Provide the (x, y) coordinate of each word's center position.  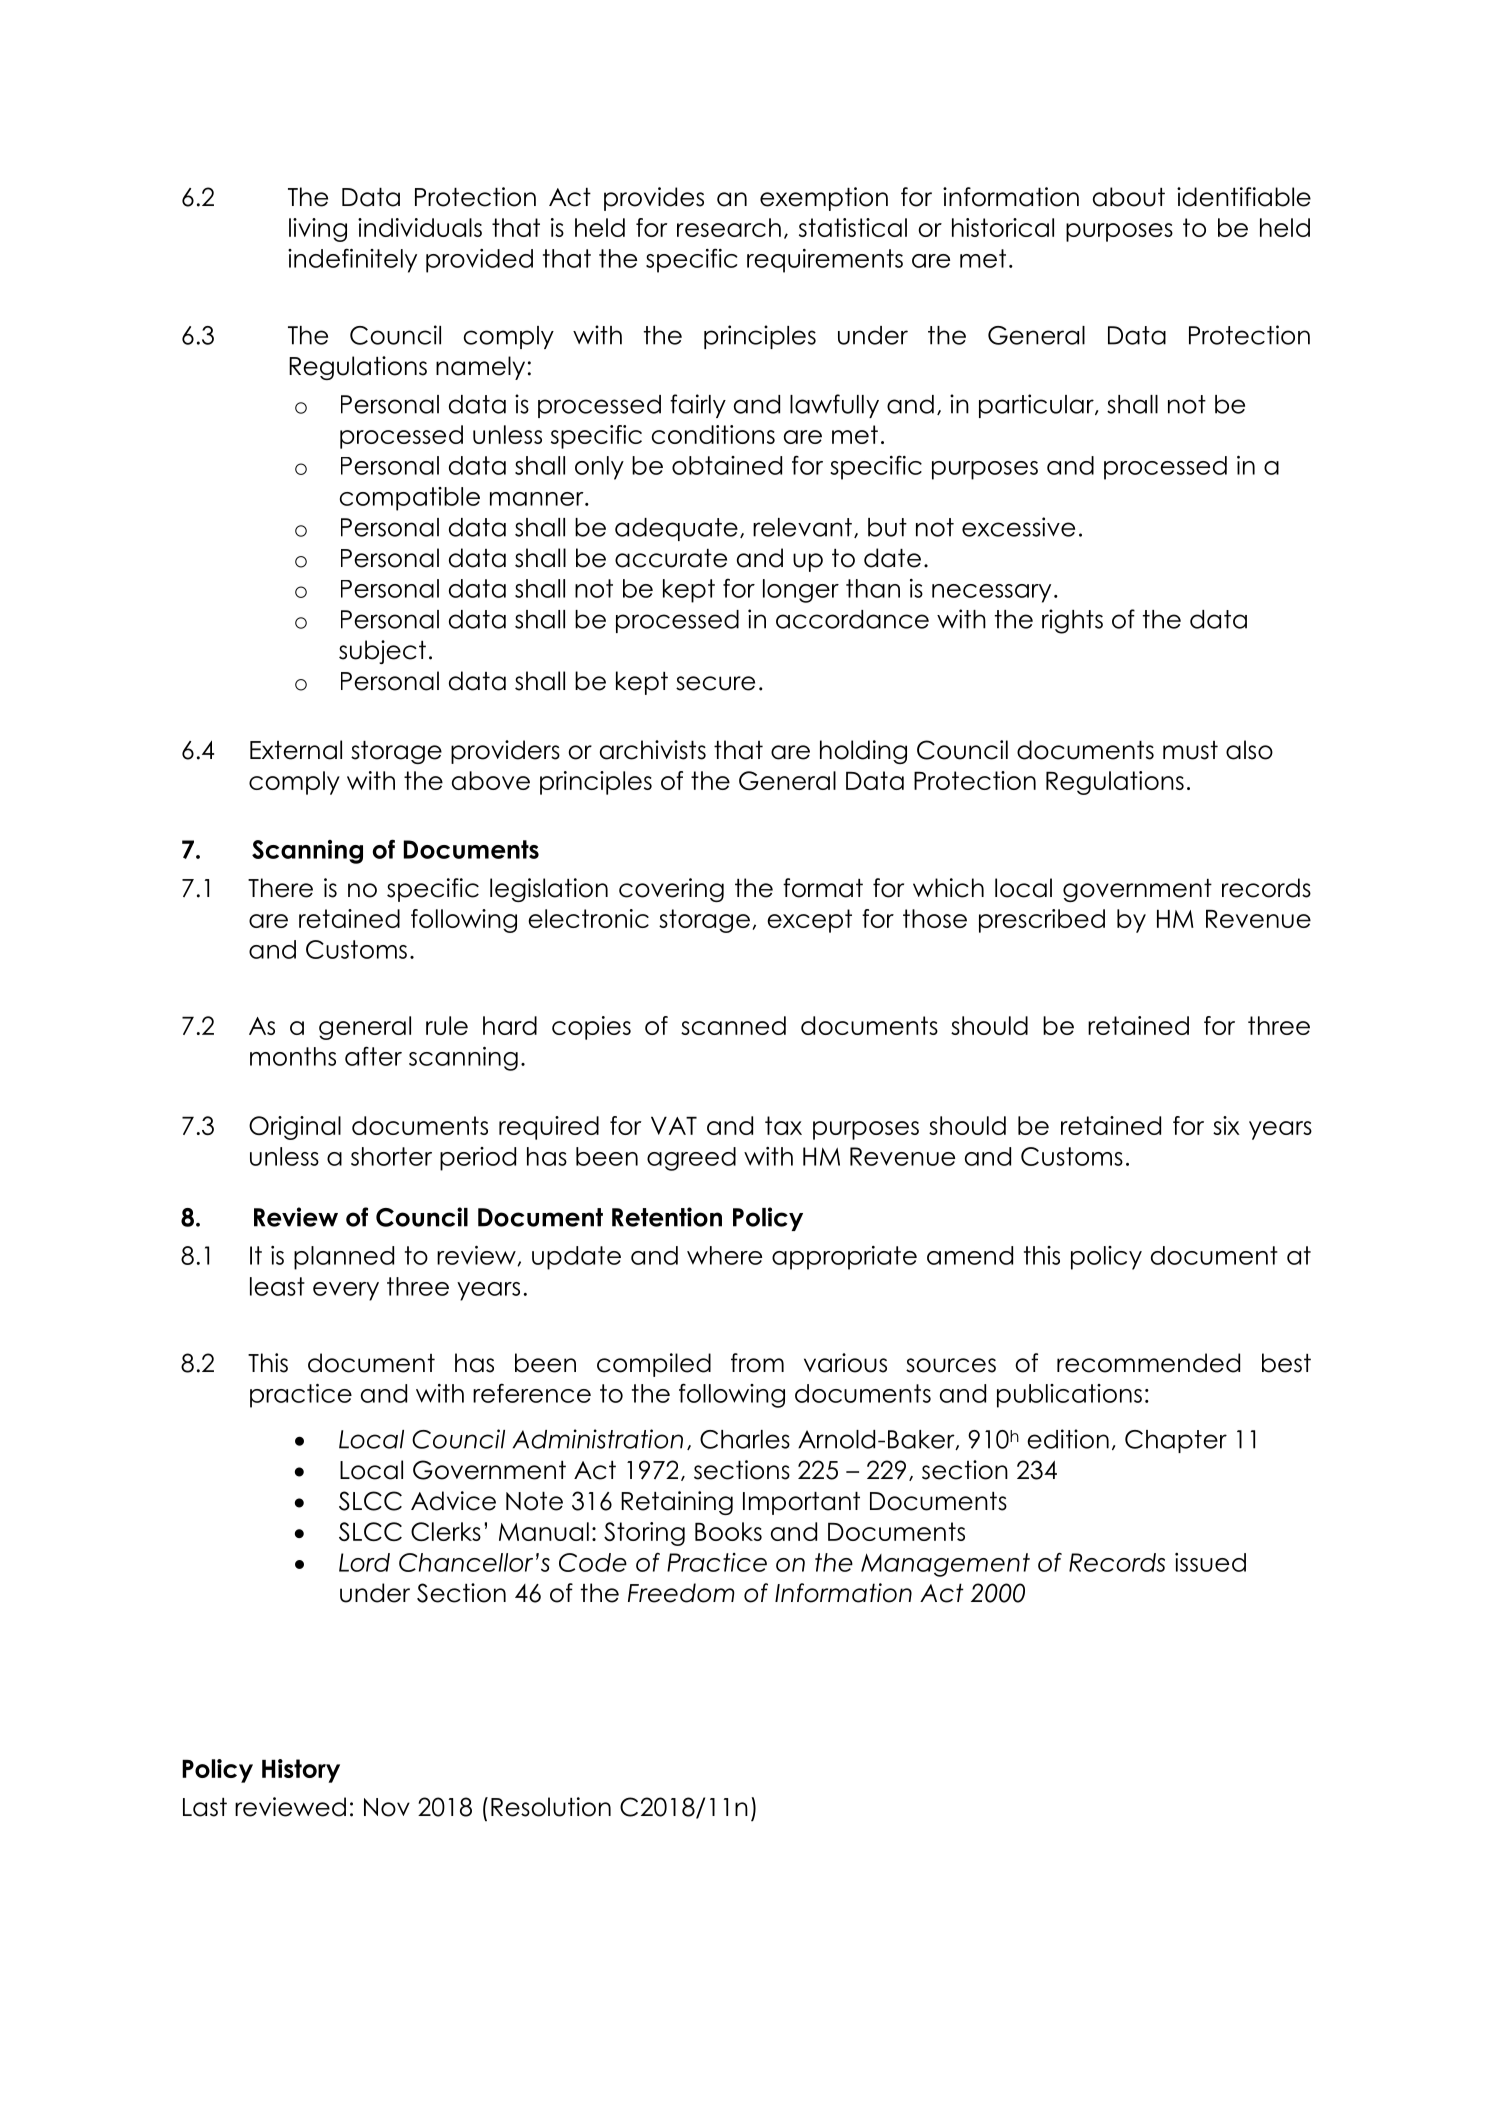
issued (1210, 1562)
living (318, 230)
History (301, 1771)
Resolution (551, 1807)
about (1129, 197)
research (729, 227)
